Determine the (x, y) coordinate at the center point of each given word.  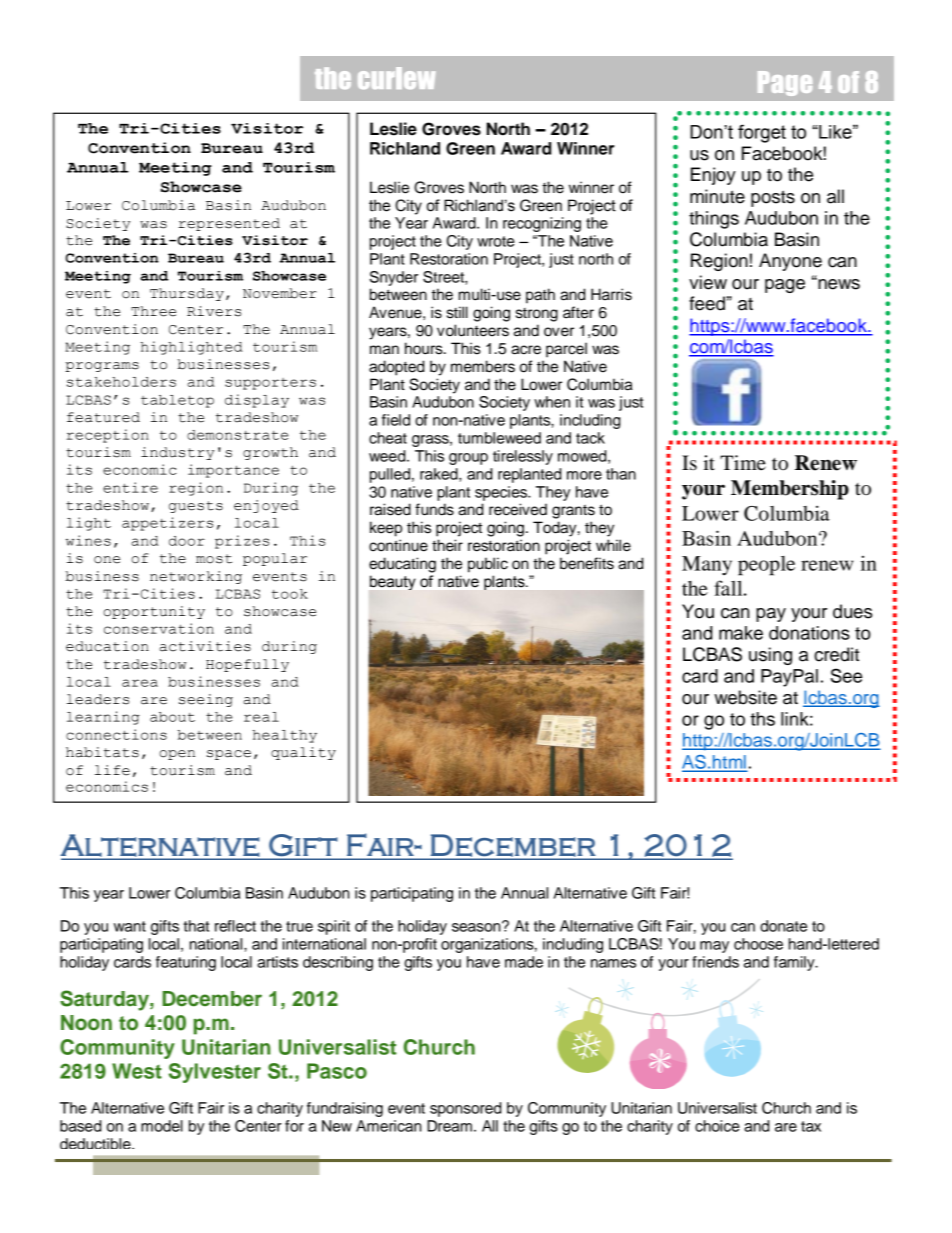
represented (229, 224)
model (162, 1126)
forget (762, 133)
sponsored (465, 1109)
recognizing (542, 224)
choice (717, 1126)
